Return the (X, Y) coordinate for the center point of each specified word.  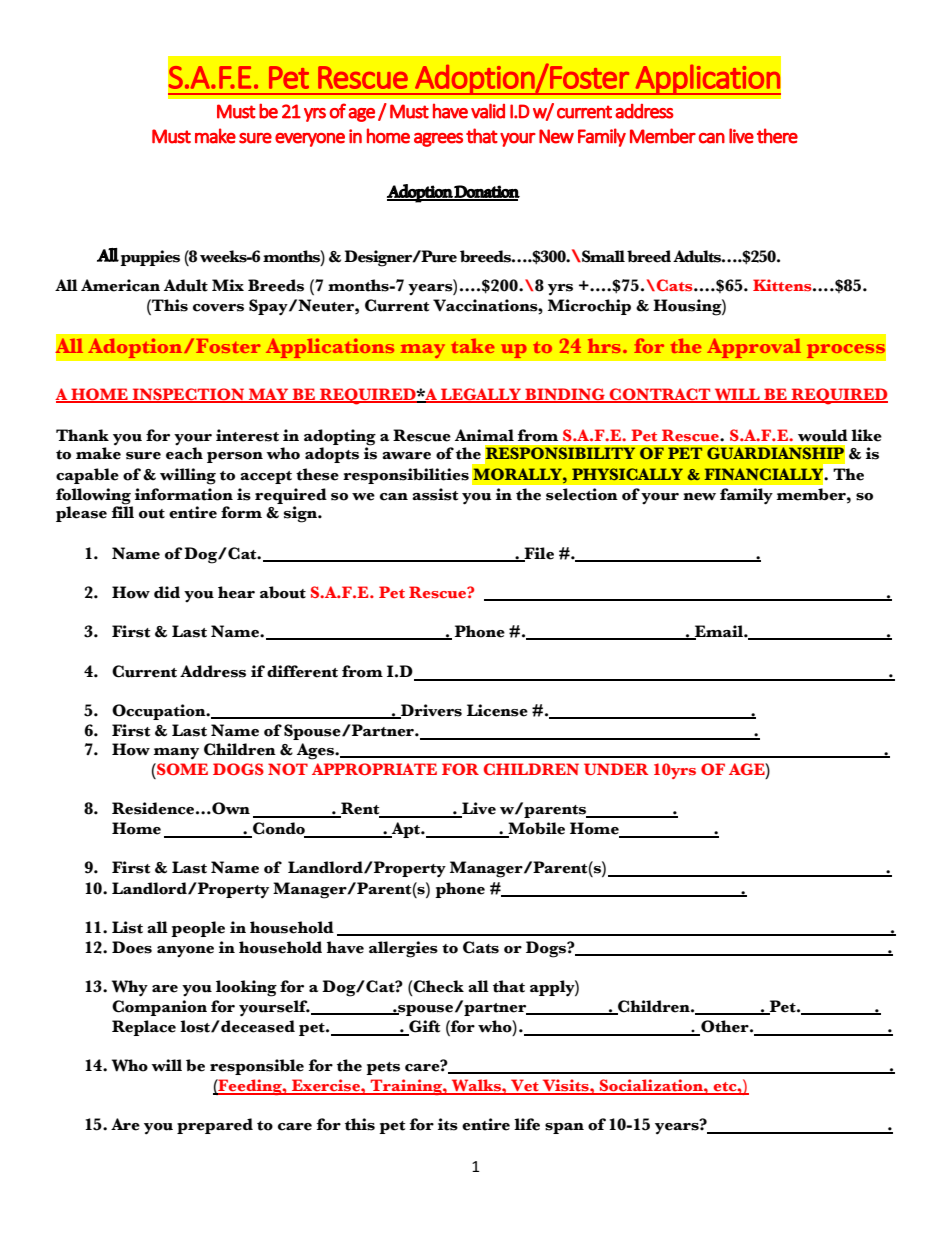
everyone (310, 140)
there (777, 136)
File (538, 554)
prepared (215, 1126)
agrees (438, 140)
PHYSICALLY (627, 474)
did (167, 592)
